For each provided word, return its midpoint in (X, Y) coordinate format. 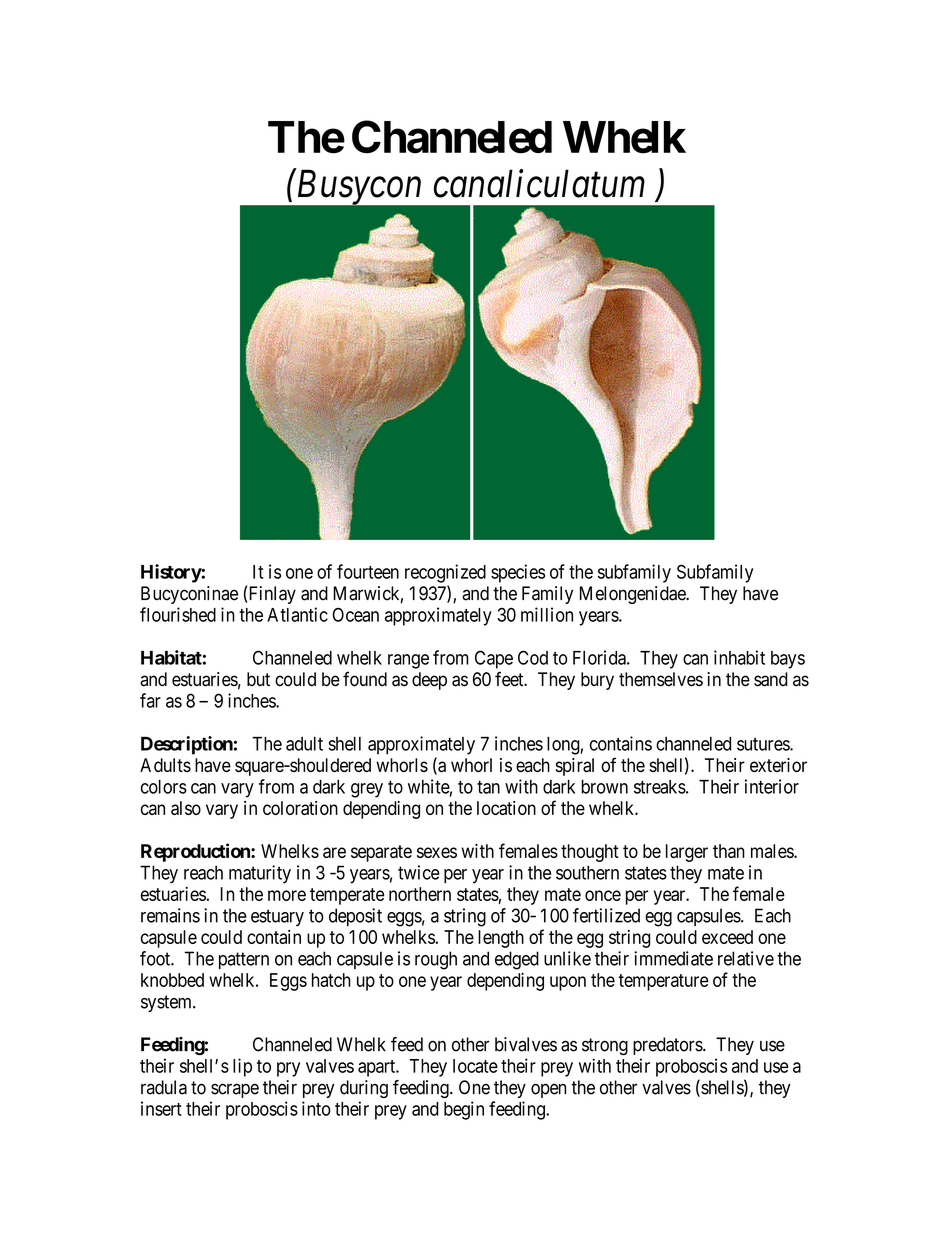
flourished (178, 614)
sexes (437, 852)
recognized (445, 573)
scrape (235, 1090)
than (729, 851)
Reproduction (196, 852)
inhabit (739, 657)
